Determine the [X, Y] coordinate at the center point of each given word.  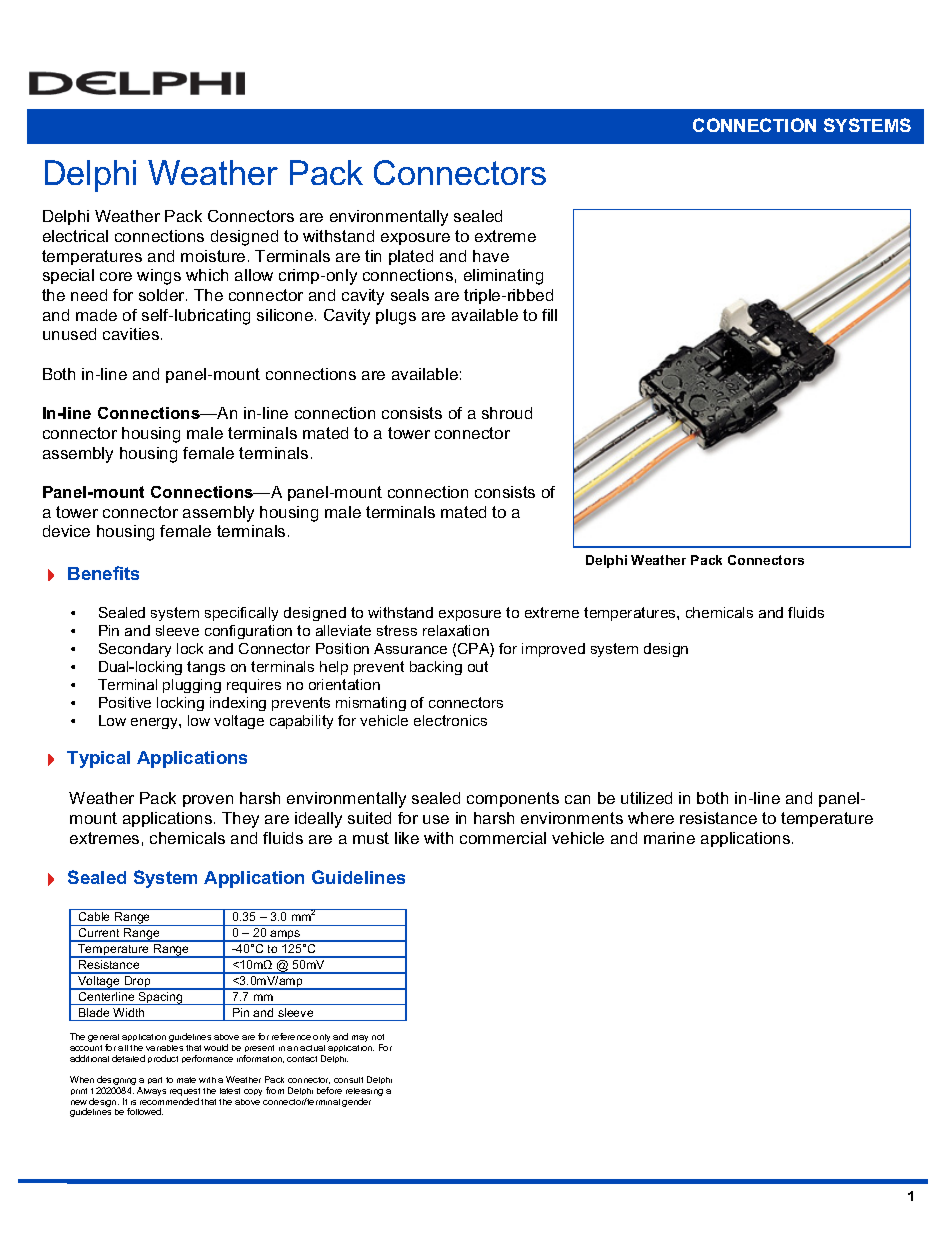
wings [159, 277]
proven [208, 801]
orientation [344, 684]
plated [411, 257]
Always [151, 1091]
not [378, 1037]
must [371, 838]
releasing [364, 1093]
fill [549, 315]
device [66, 531]
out [478, 666]
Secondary [135, 650]
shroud [507, 413]
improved [553, 650]
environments [572, 818]
